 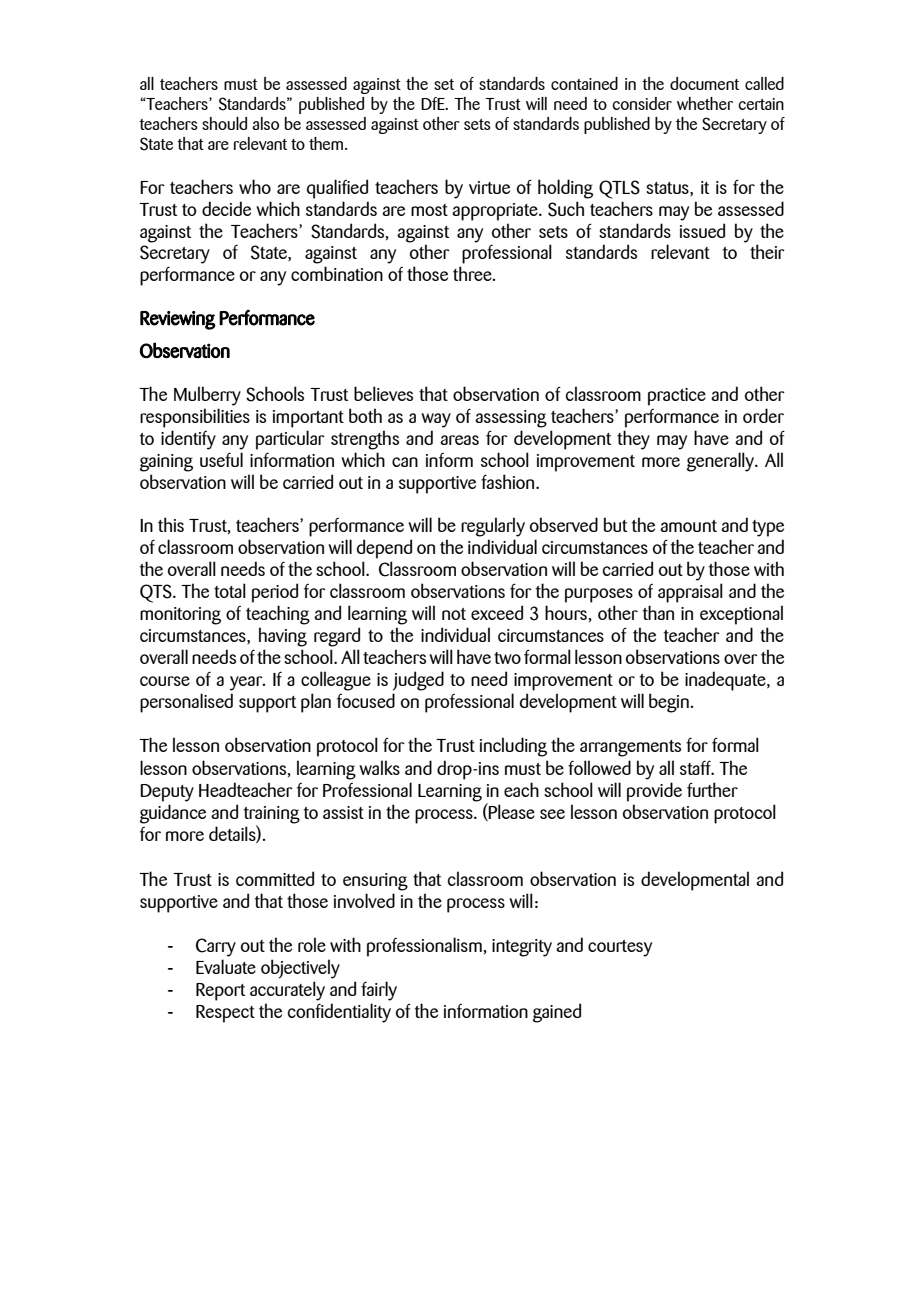 I want to click on should, so click(x=224, y=123).
